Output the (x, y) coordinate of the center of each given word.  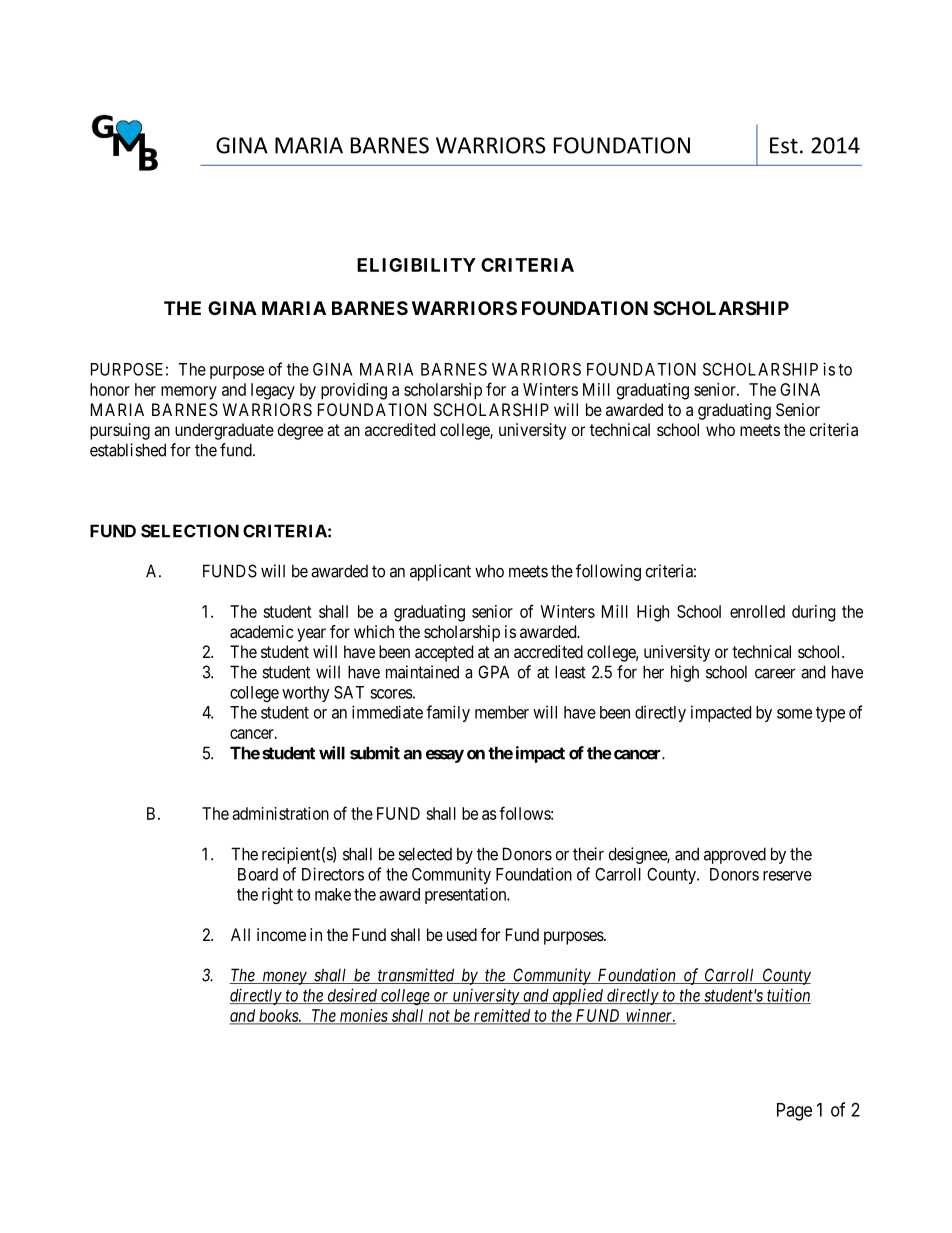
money (284, 978)
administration (280, 813)
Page (794, 1112)
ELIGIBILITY (416, 265)
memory (189, 393)
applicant (440, 572)
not (439, 1017)
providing (354, 391)
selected (425, 854)
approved (735, 855)
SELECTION (190, 531)
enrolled (757, 611)
